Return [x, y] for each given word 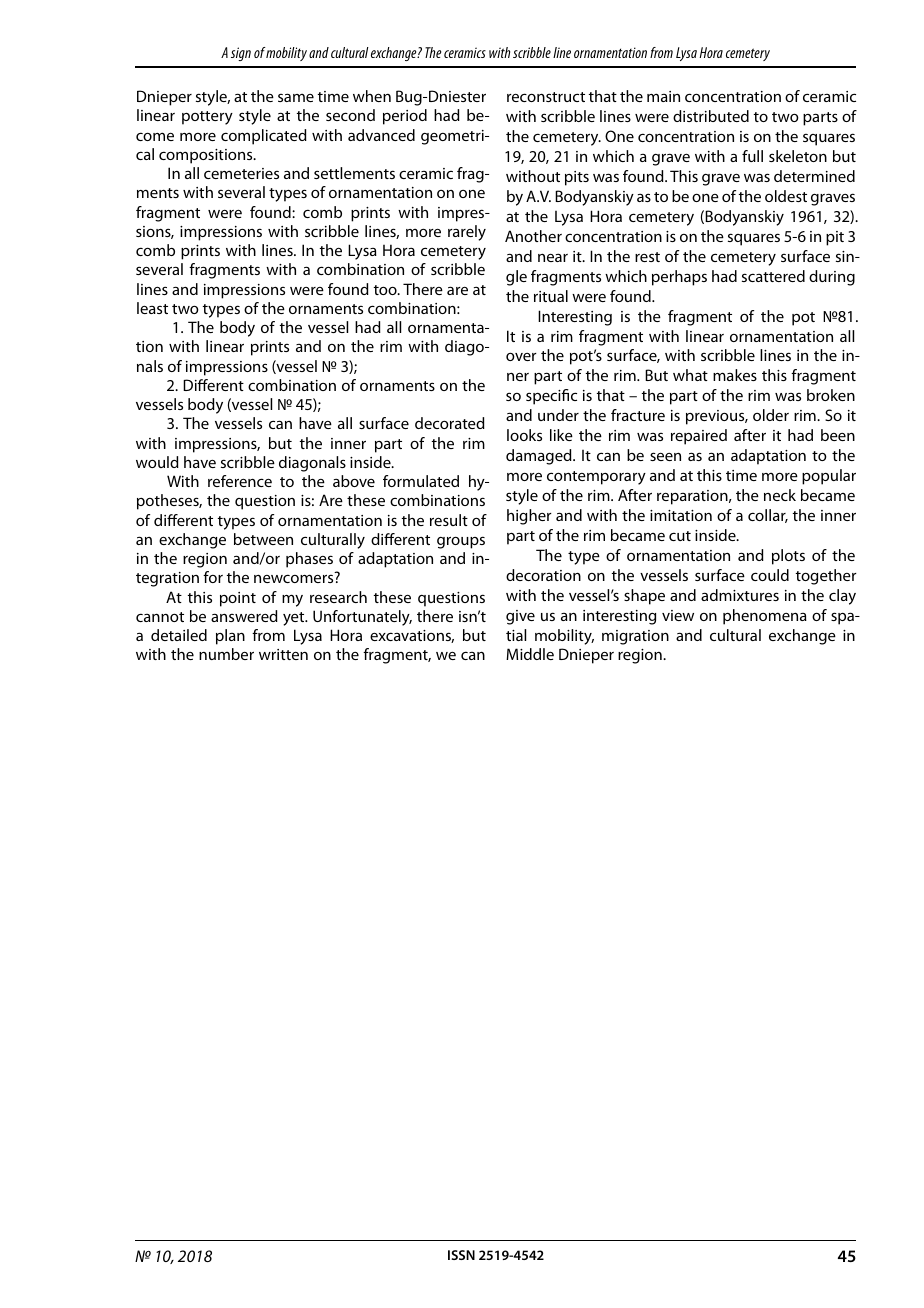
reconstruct [546, 97]
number [226, 654]
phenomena [765, 617]
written [283, 654]
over [521, 356]
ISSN [461, 1255]
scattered [773, 276]
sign [241, 54]
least [152, 308]
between [263, 539]
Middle [530, 654]
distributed [711, 116]
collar [768, 516]
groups [461, 542]
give [520, 617]
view [678, 615]
